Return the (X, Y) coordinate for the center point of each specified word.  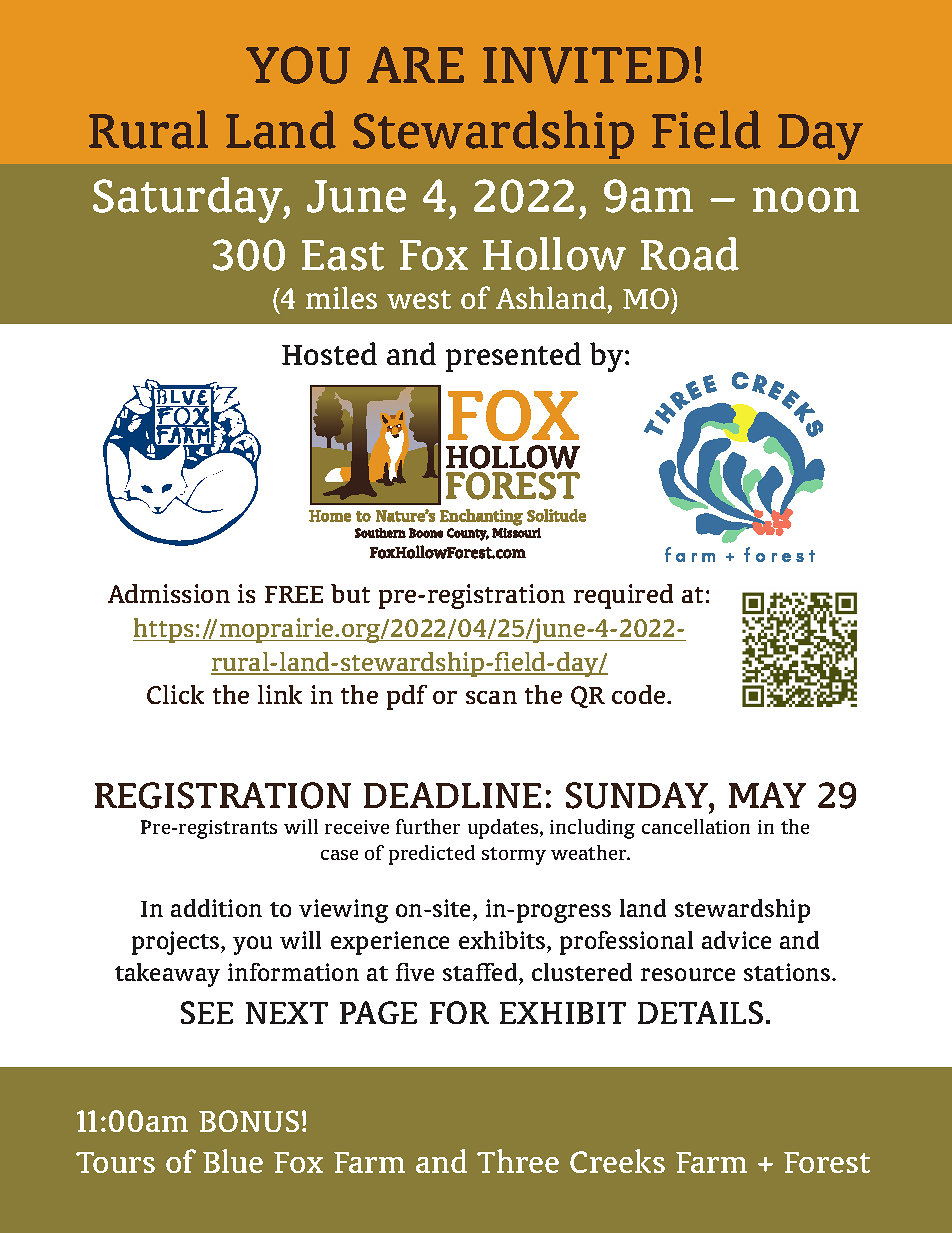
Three (518, 1161)
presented (513, 357)
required (623, 596)
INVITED (586, 65)
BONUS (249, 1121)
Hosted (329, 353)
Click (175, 694)
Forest (827, 1162)
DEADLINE (452, 795)
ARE (415, 64)
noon (806, 200)
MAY (767, 795)
